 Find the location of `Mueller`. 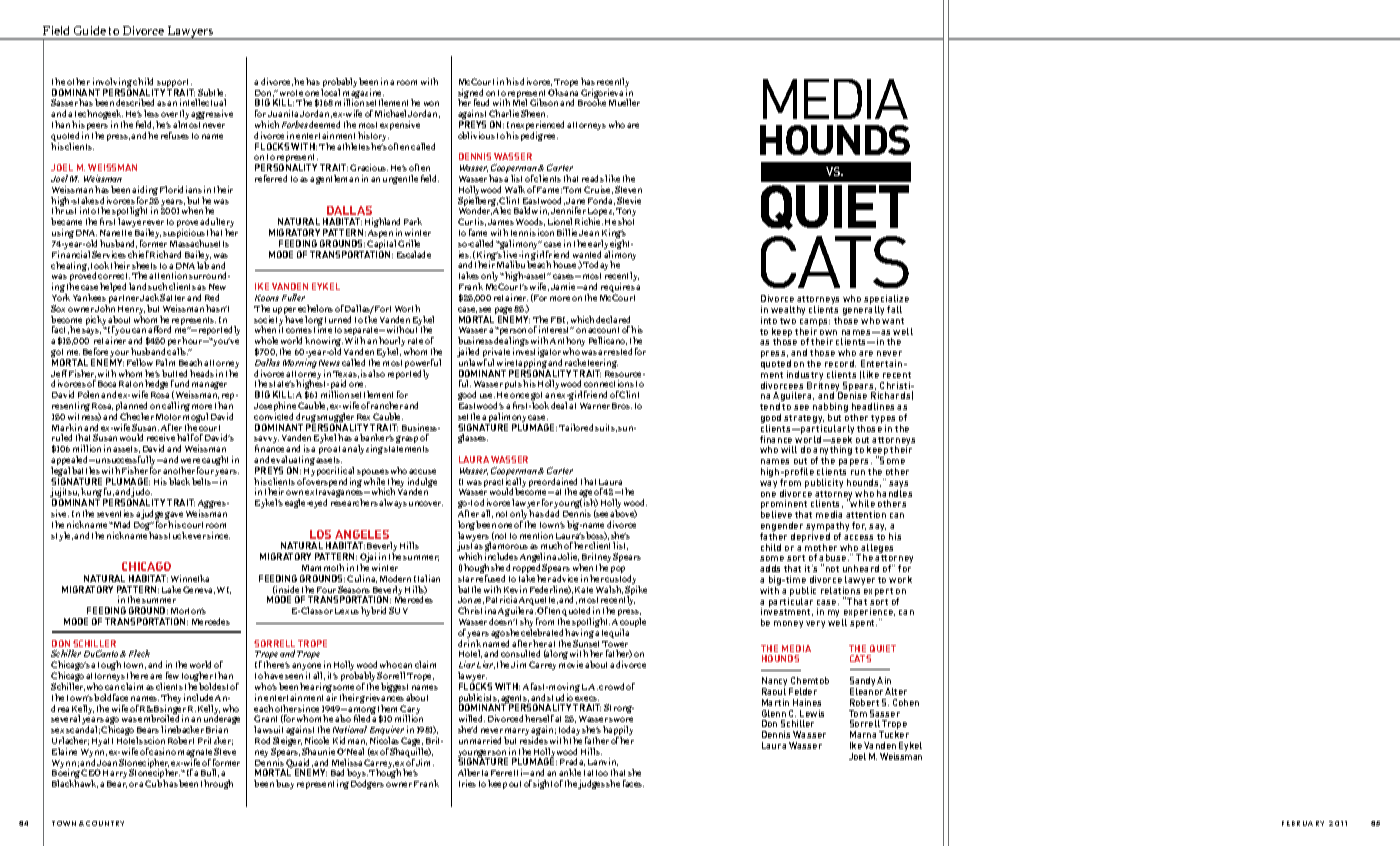

Mueller is located at coordinates (624, 102).
